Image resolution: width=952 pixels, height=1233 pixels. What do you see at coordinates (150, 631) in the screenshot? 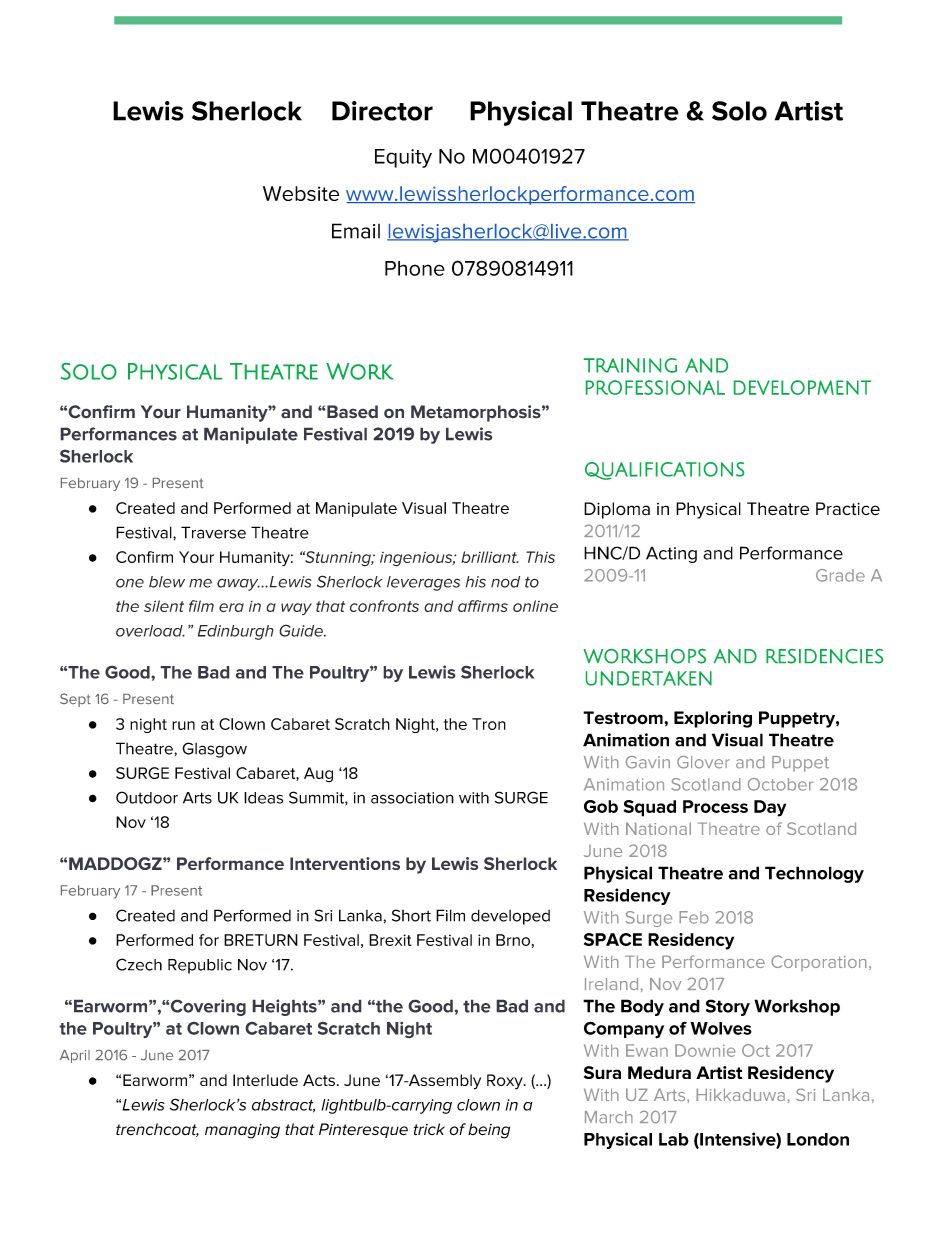
I see `overload` at bounding box center [150, 631].
